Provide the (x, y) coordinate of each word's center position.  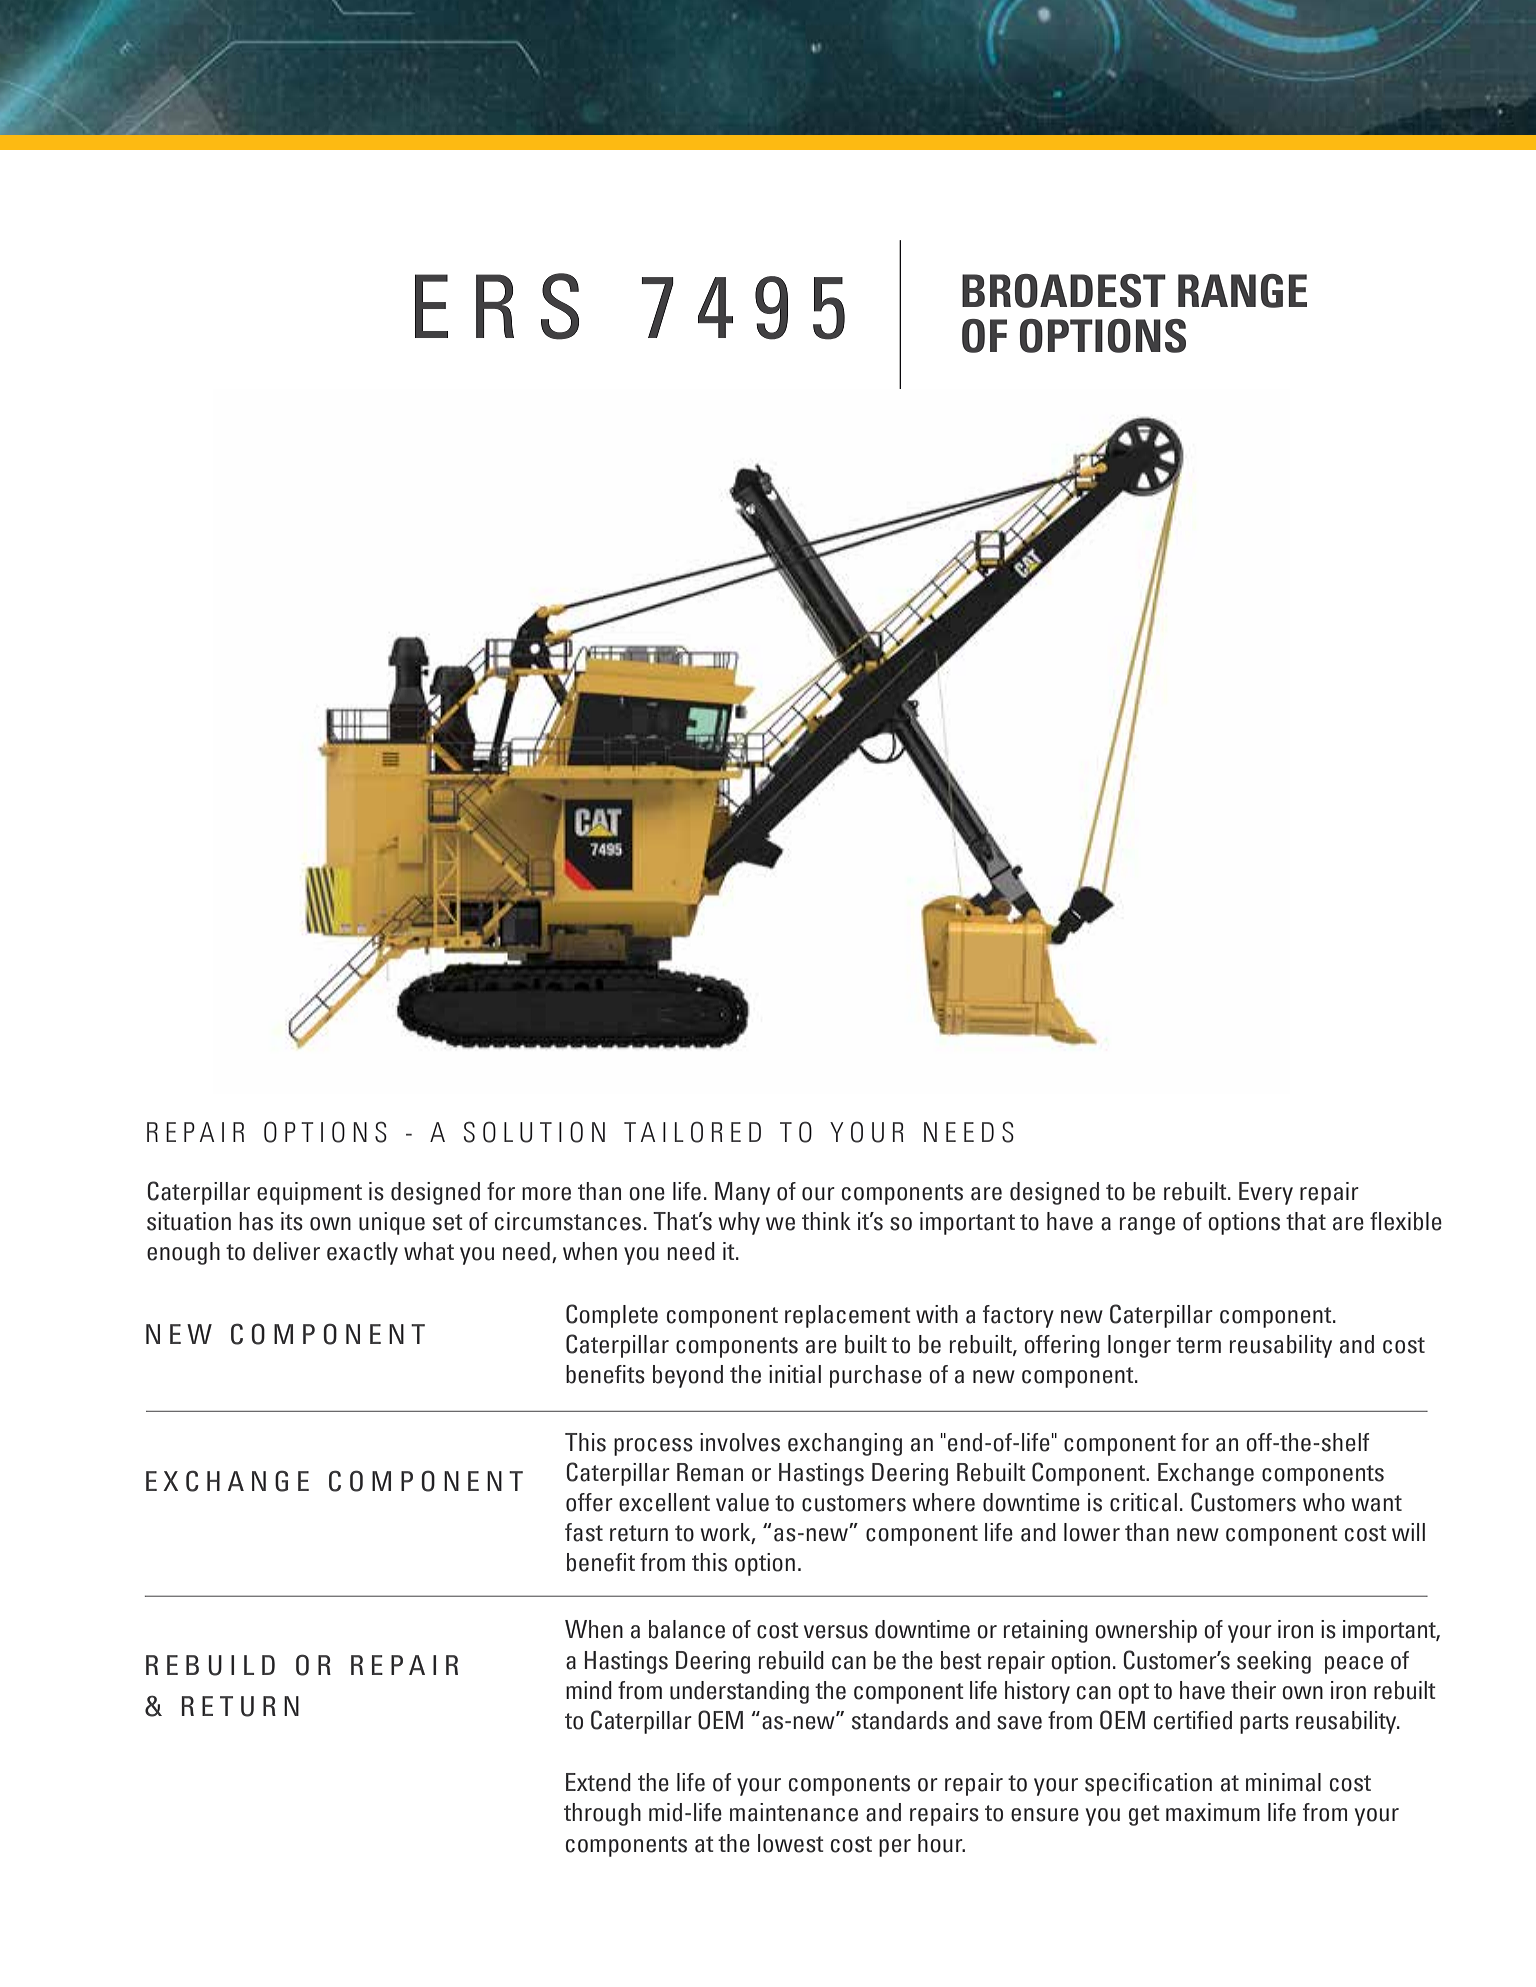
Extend (598, 1782)
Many (742, 1193)
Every (1266, 1193)
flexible (1406, 1221)
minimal (1283, 1782)
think (826, 1221)
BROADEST (1064, 291)
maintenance (794, 1812)
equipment (309, 1193)
